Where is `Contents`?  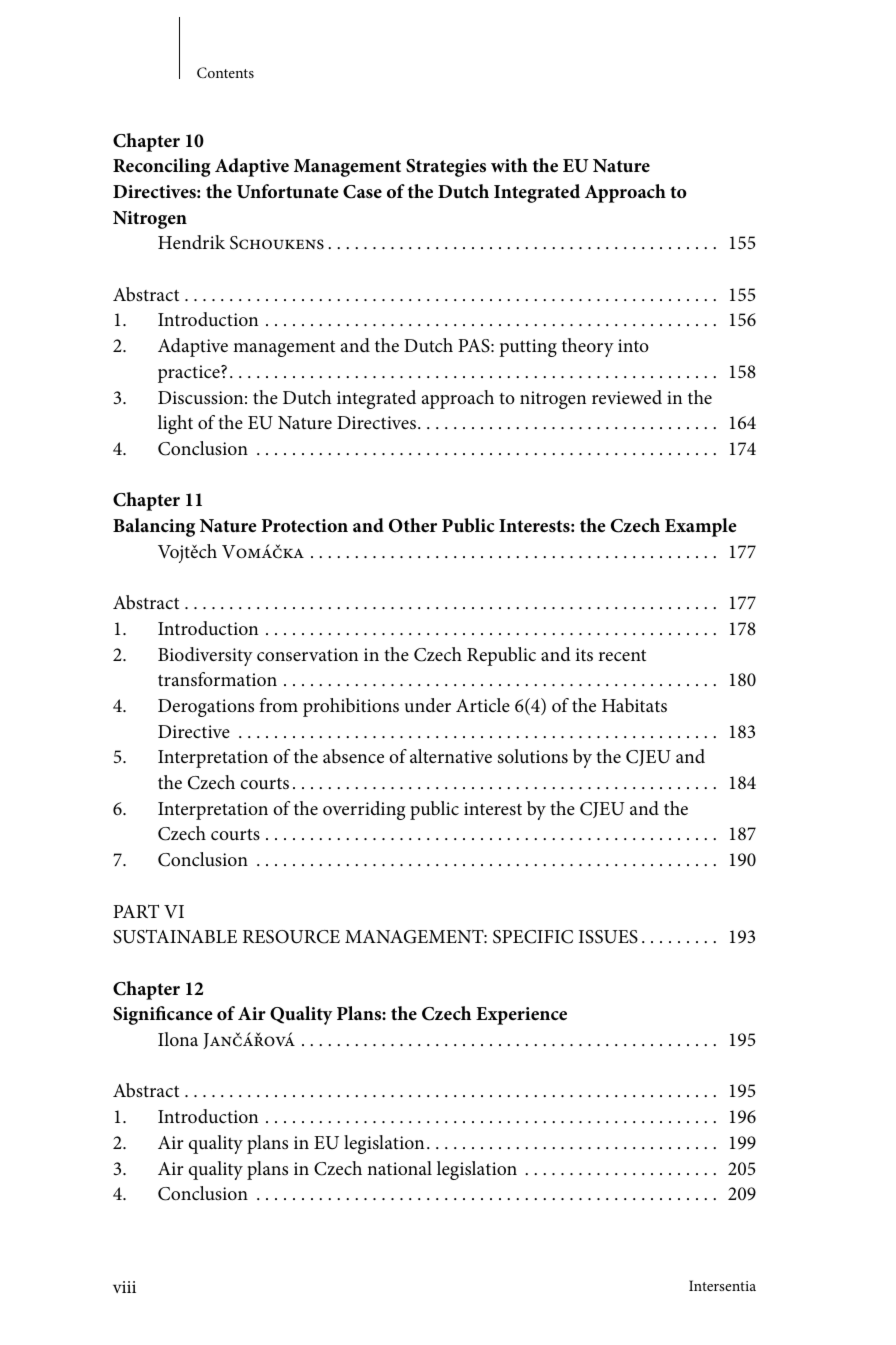
Contents is located at coordinates (225, 72).
